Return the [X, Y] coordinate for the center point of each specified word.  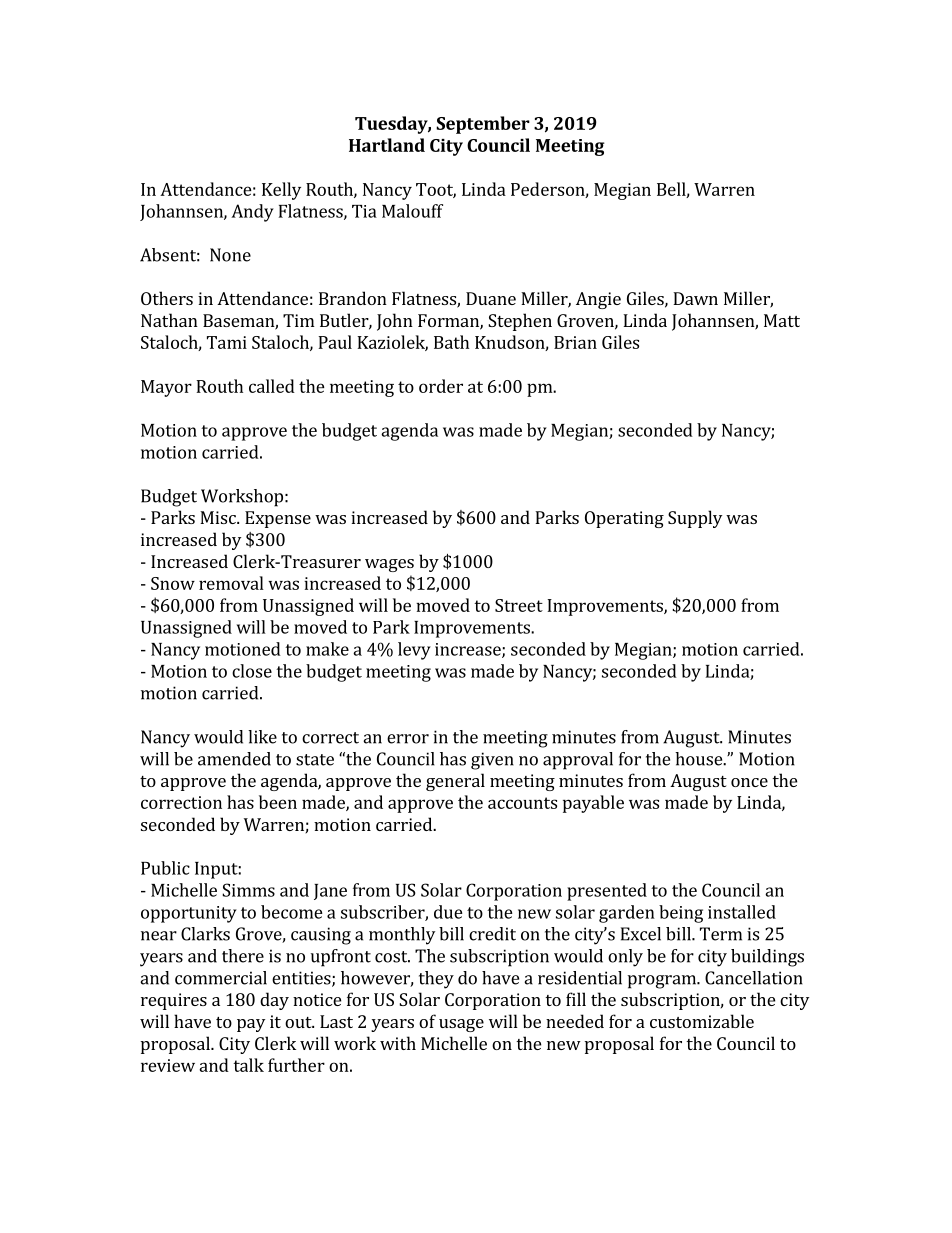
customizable [702, 1021]
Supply [695, 519]
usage [461, 1025]
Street [519, 605]
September [483, 125]
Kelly [281, 191]
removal [231, 583]
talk [248, 1065]
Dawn [695, 298]
